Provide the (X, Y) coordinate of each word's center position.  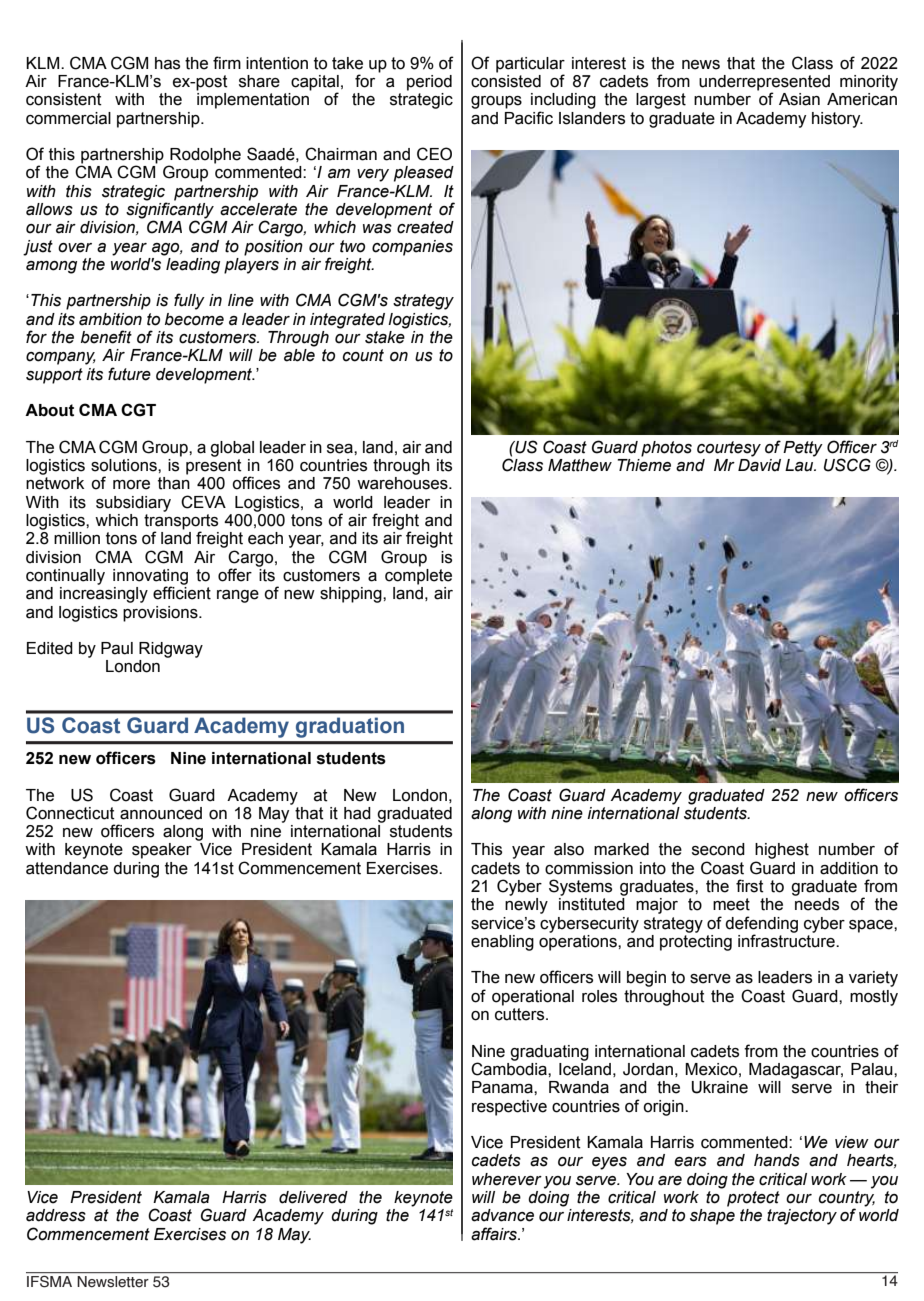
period (429, 83)
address (56, 1215)
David (759, 464)
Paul (117, 648)
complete (418, 575)
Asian (799, 99)
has (167, 63)
